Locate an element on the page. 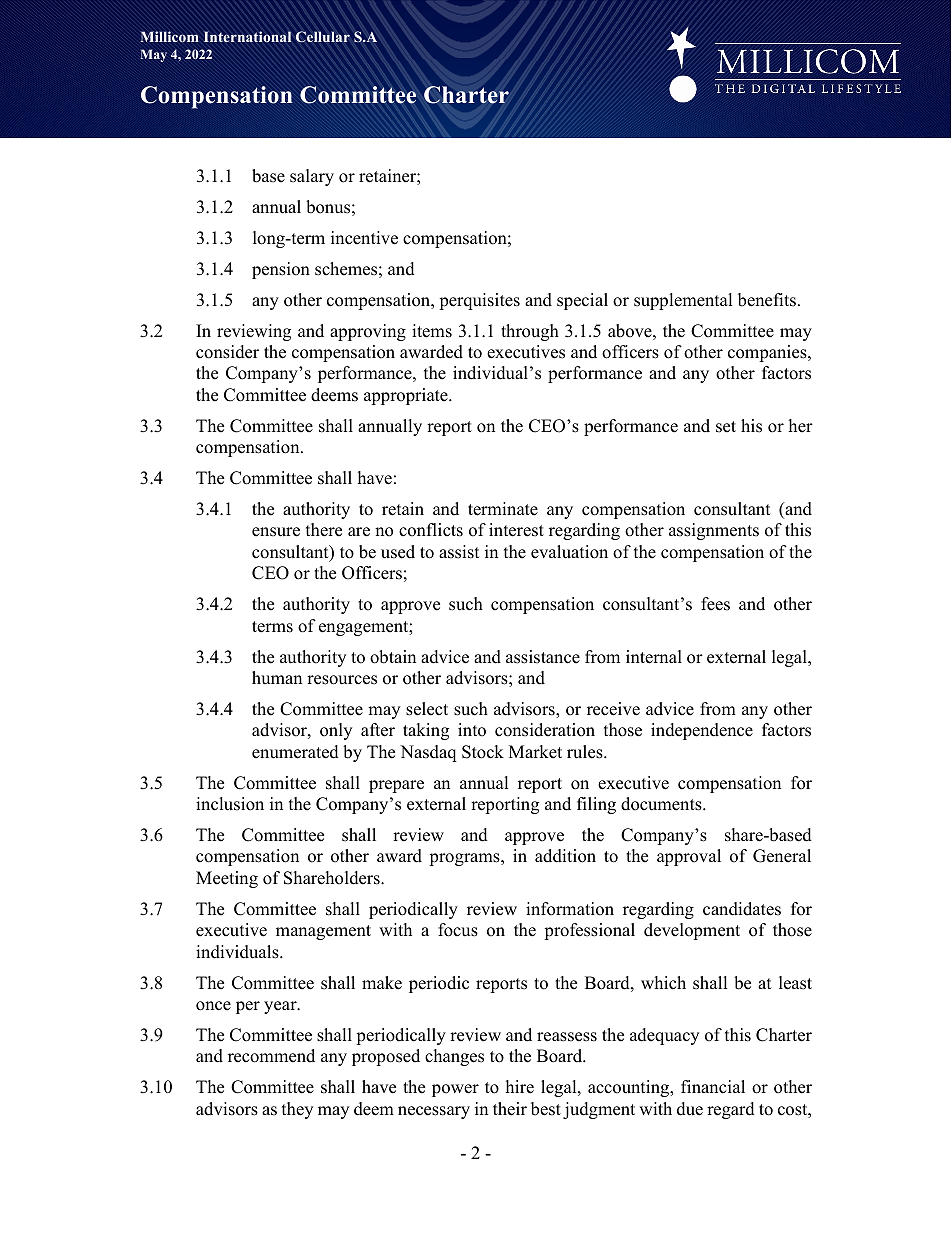 The image size is (952, 1233). benefits is located at coordinates (767, 300).
